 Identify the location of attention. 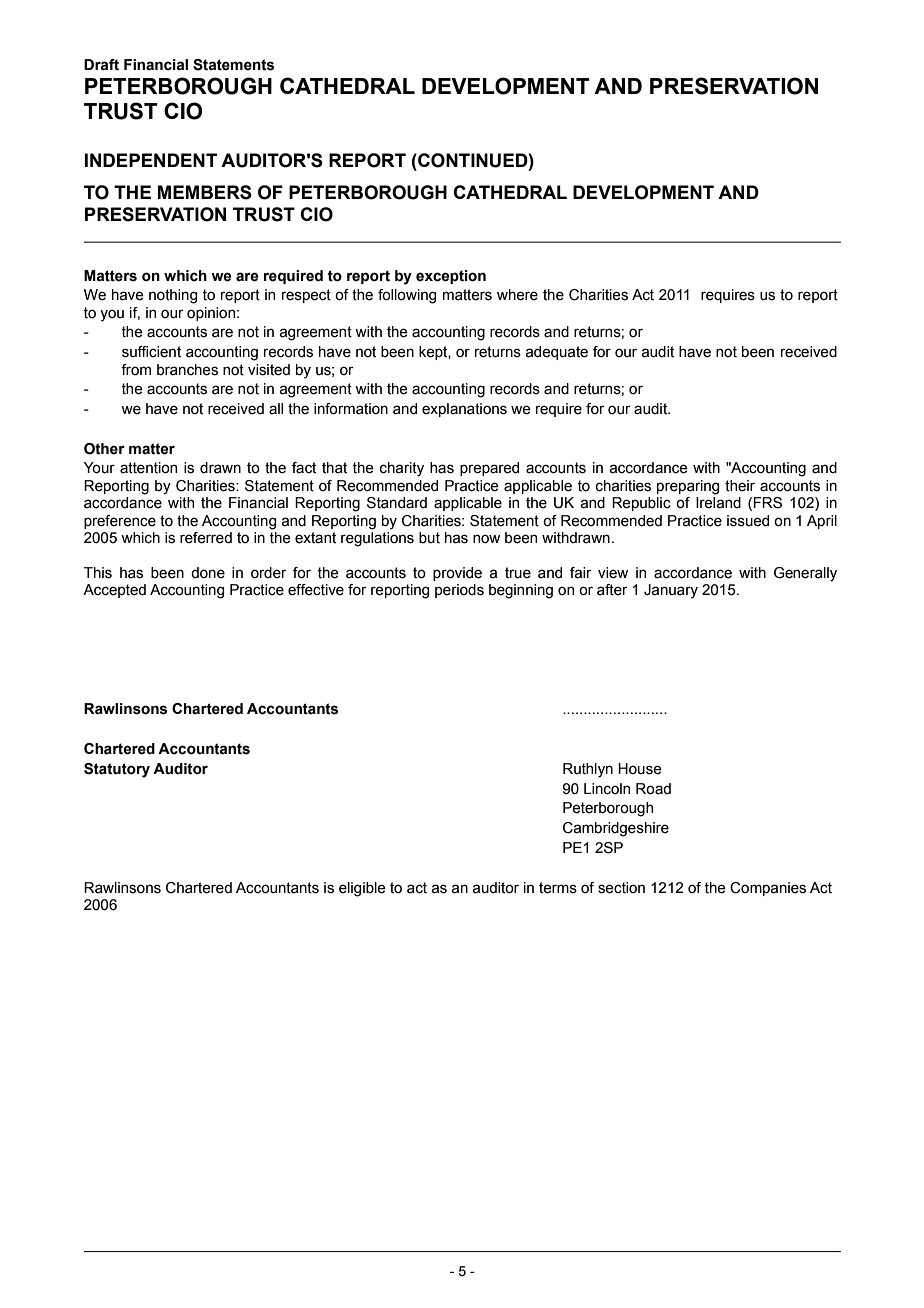
(148, 468).
